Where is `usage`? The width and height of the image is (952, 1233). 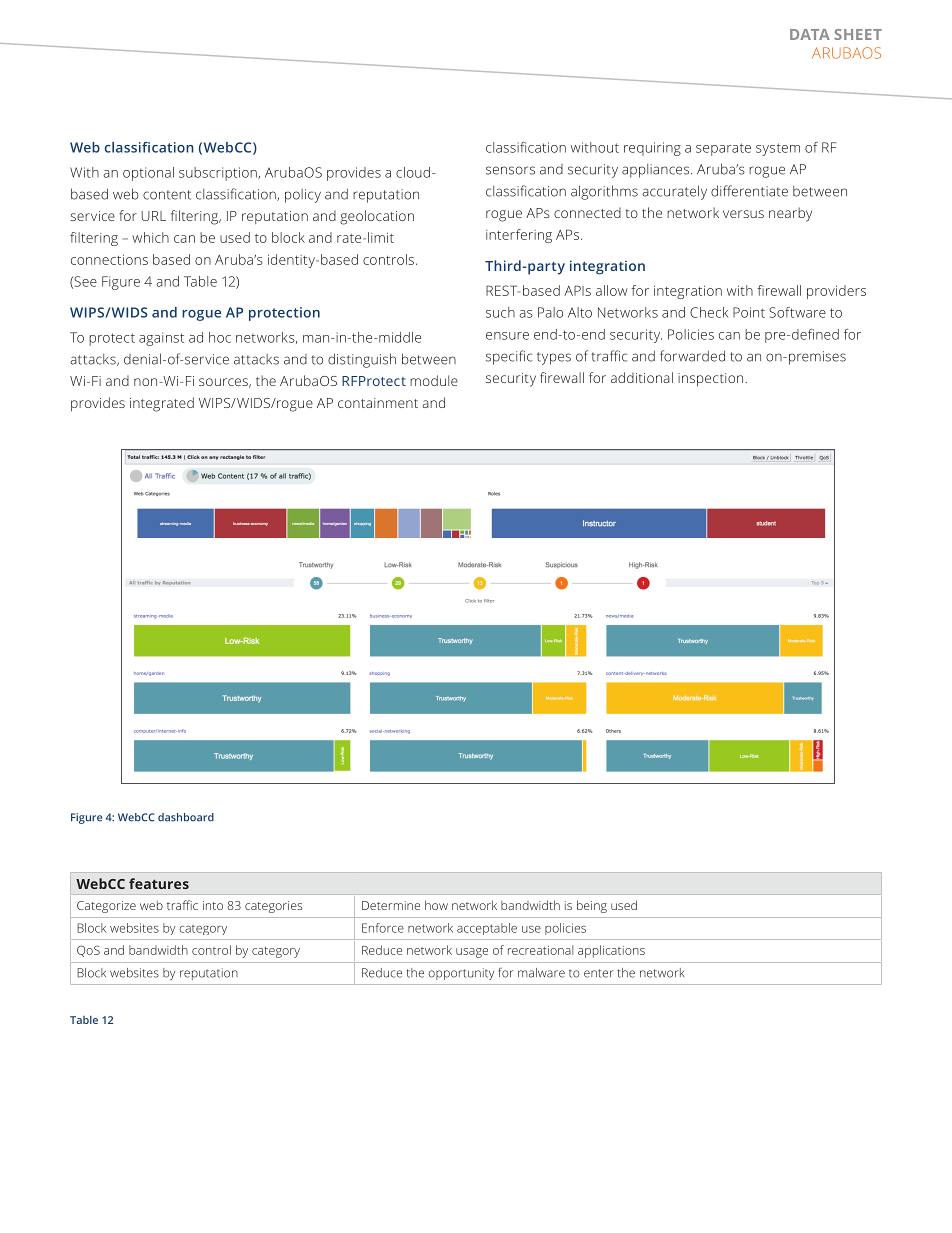 usage is located at coordinates (472, 953).
